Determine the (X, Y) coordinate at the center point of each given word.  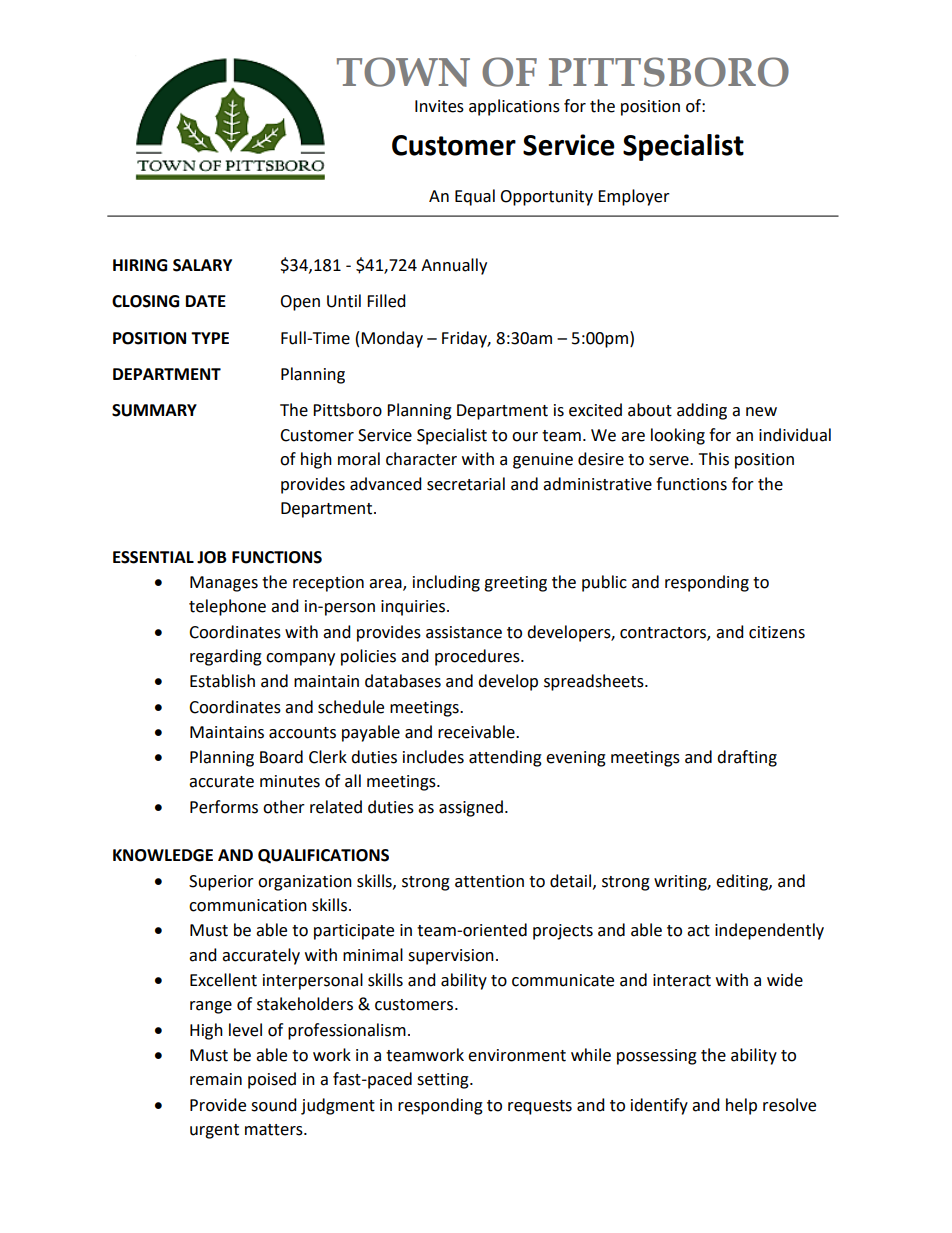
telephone (227, 607)
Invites (439, 106)
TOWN (403, 72)
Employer (634, 197)
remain (216, 1079)
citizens (777, 632)
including (446, 583)
